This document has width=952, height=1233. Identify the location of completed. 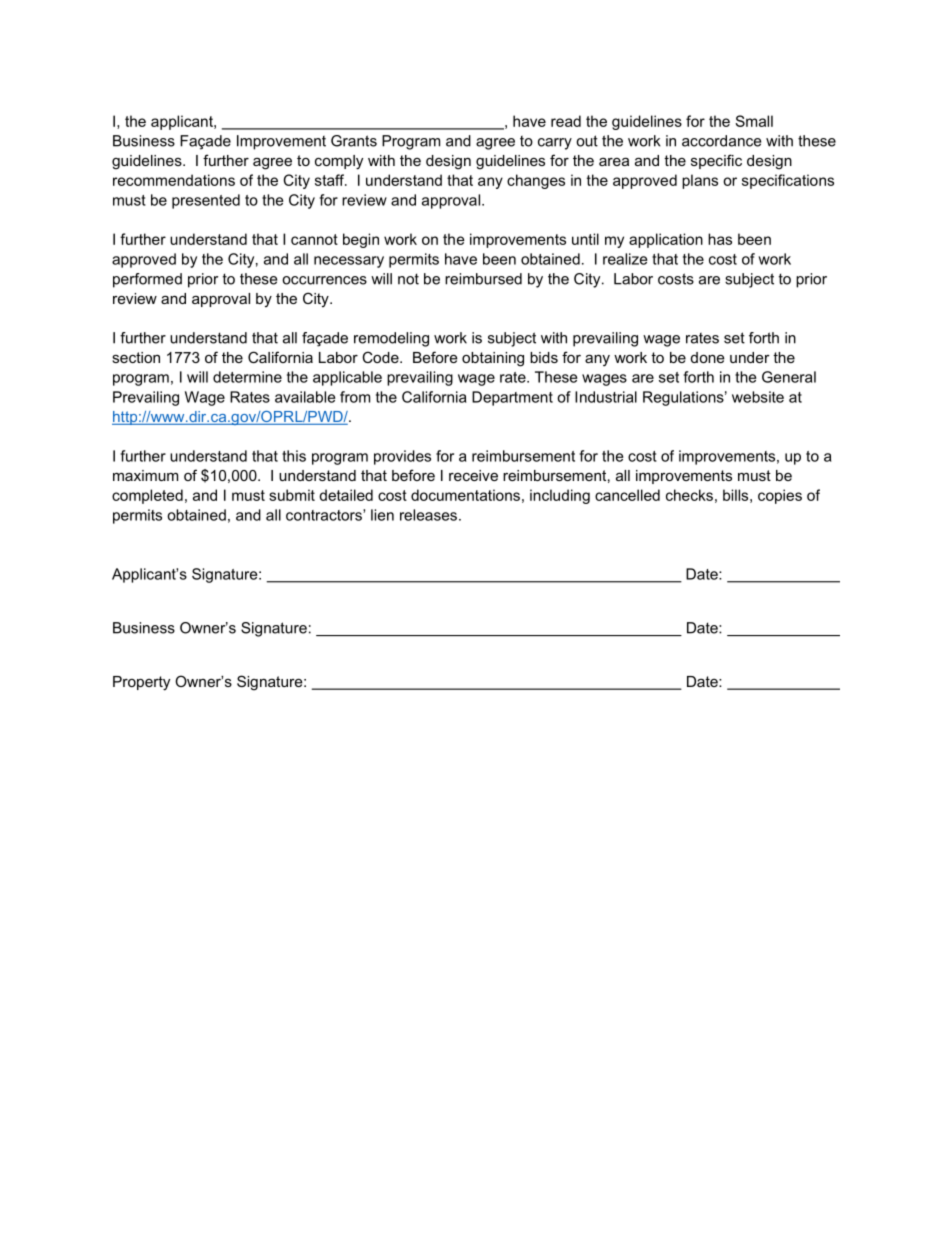
(147, 496).
